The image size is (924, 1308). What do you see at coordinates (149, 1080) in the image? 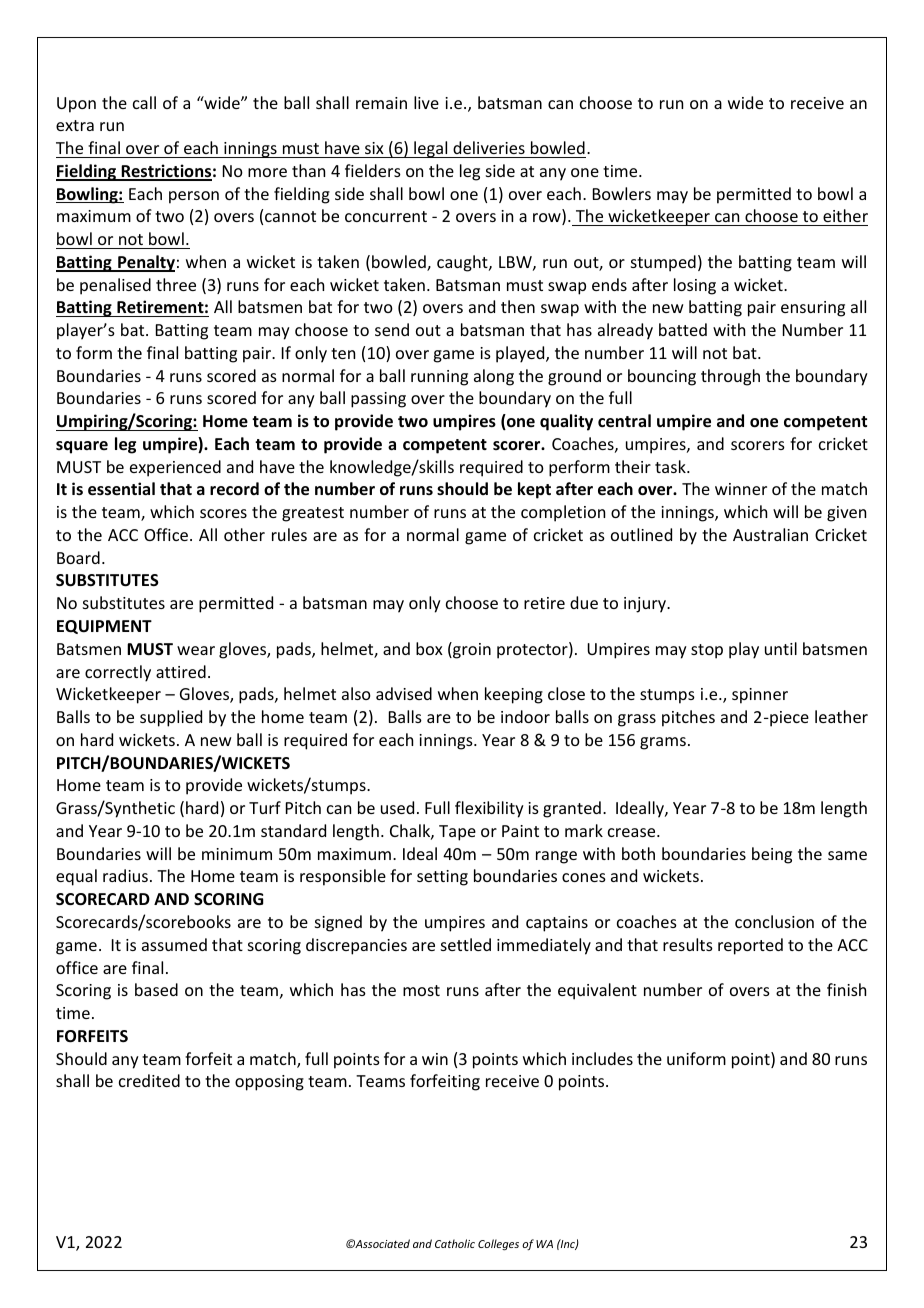
I see `credited` at bounding box center [149, 1080].
